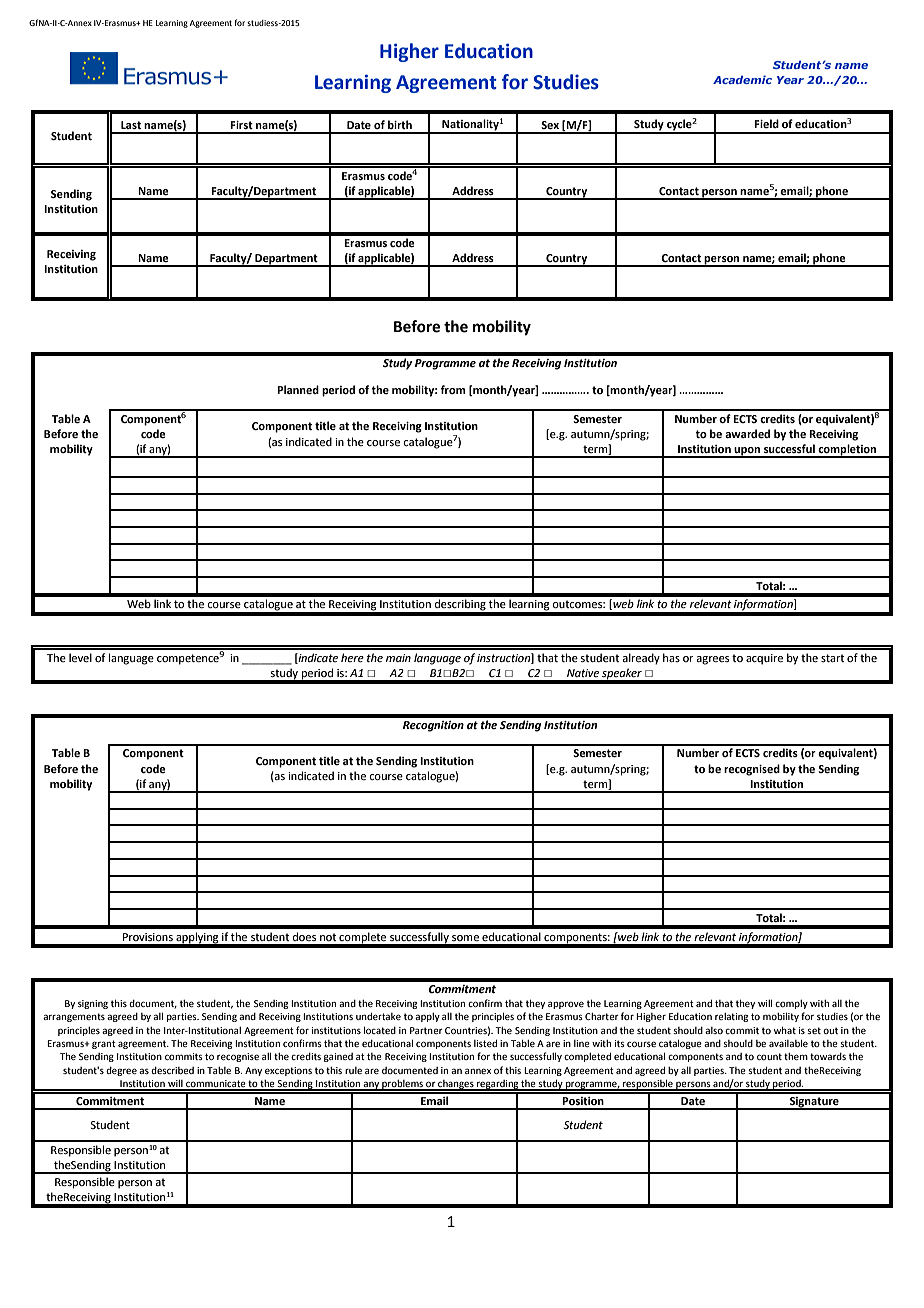 This page has width=924, height=1308. Describe the element at coordinates (747, 433) in the page. I see `awarded` at that location.
